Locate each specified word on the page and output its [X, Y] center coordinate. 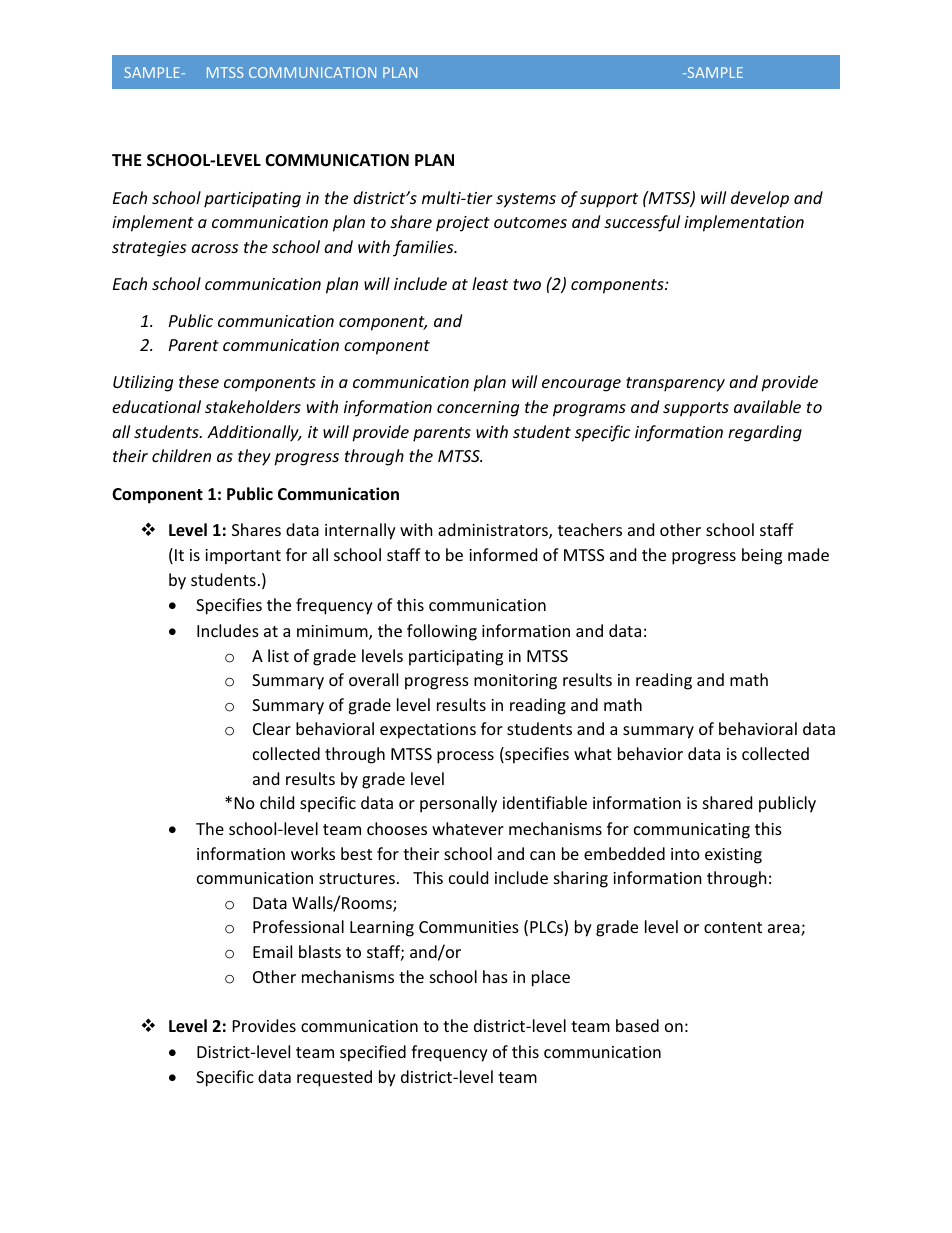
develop [760, 199]
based [637, 1025]
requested [334, 1078]
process [465, 757]
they [254, 457]
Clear [272, 728]
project [463, 224]
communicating [692, 831]
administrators [494, 531]
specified [373, 1053]
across [214, 248]
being [762, 556]
